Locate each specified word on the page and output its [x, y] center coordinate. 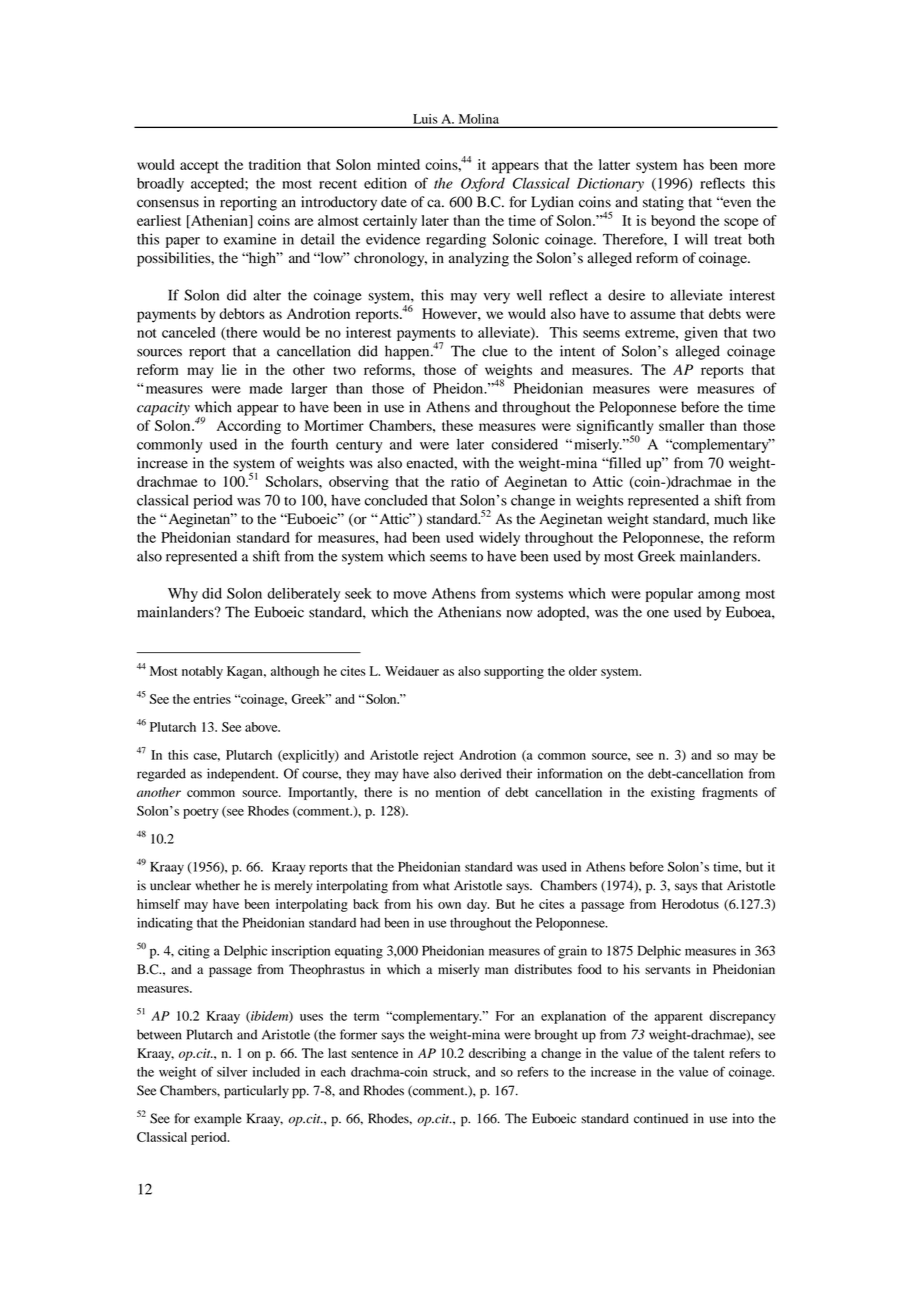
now [520, 614]
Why [183, 595]
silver [232, 1072]
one [658, 614]
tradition [275, 164]
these [457, 425]
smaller [681, 425]
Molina [479, 119]
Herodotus [690, 904]
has [693, 164]
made [266, 388]
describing [497, 1054]
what [436, 885]
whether [217, 885]
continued [661, 1118]
